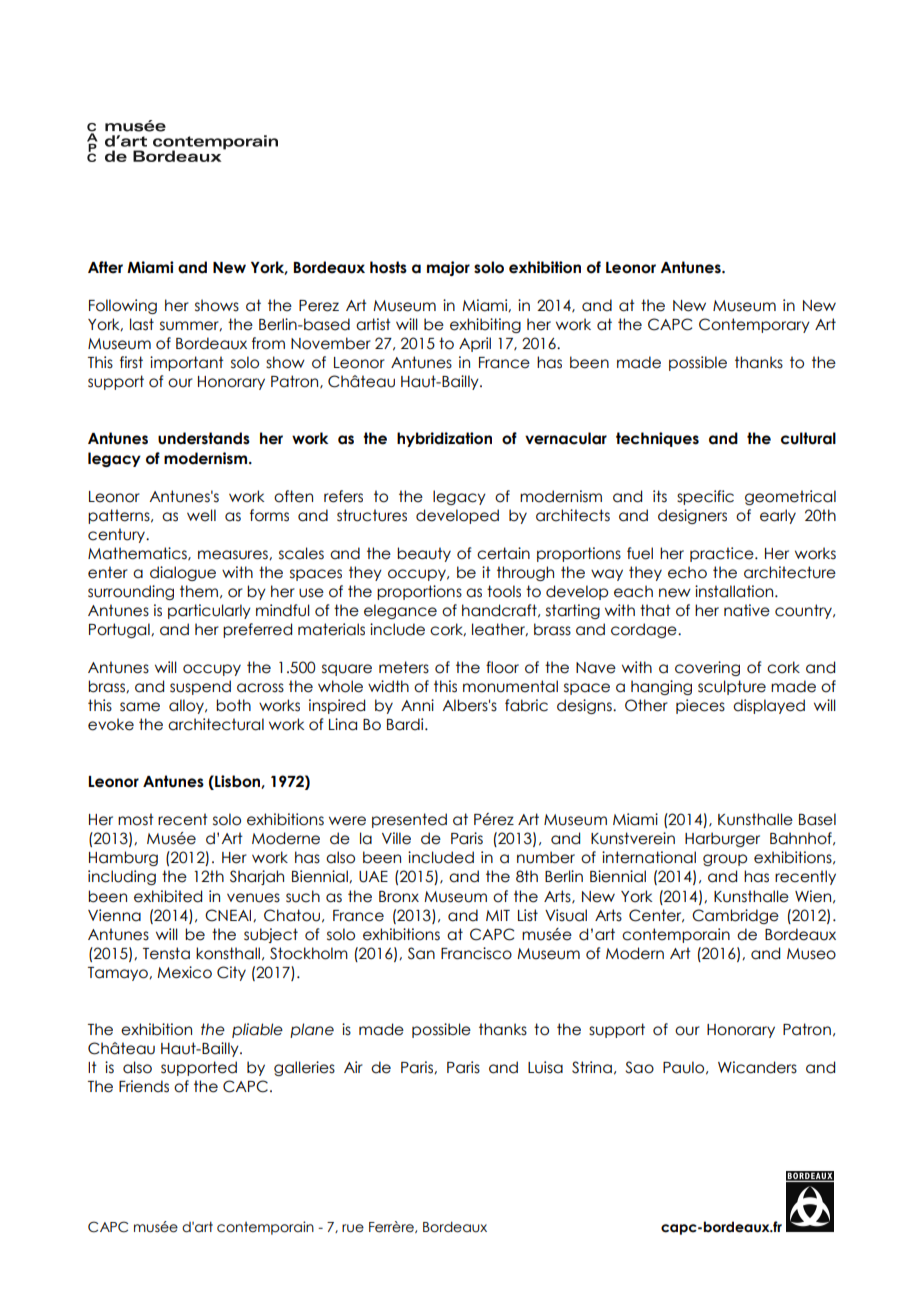 The height and width of the document is (1308, 924). I want to click on rue, so click(353, 1228).
